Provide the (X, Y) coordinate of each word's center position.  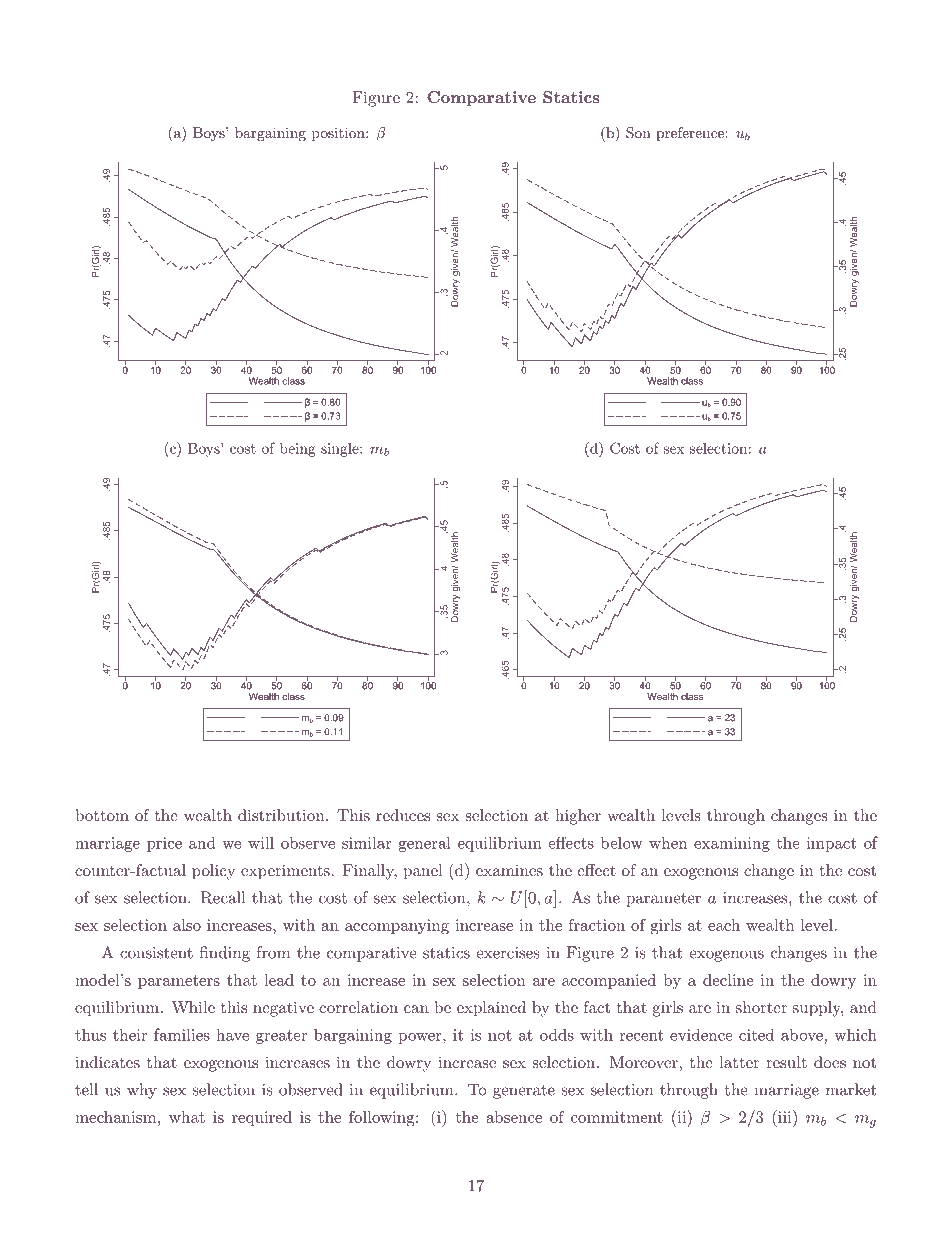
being (298, 449)
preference (690, 134)
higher (578, 817)
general (425, 844)
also (187, 925)
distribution (282, 815)
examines (509, 870)
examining (732, 844)
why (142, 1091)
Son (638, 133)
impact (831, 844)
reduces (403, 815)
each (724, 925)
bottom (102, 815)
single (341, 450)
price (164, 844)
